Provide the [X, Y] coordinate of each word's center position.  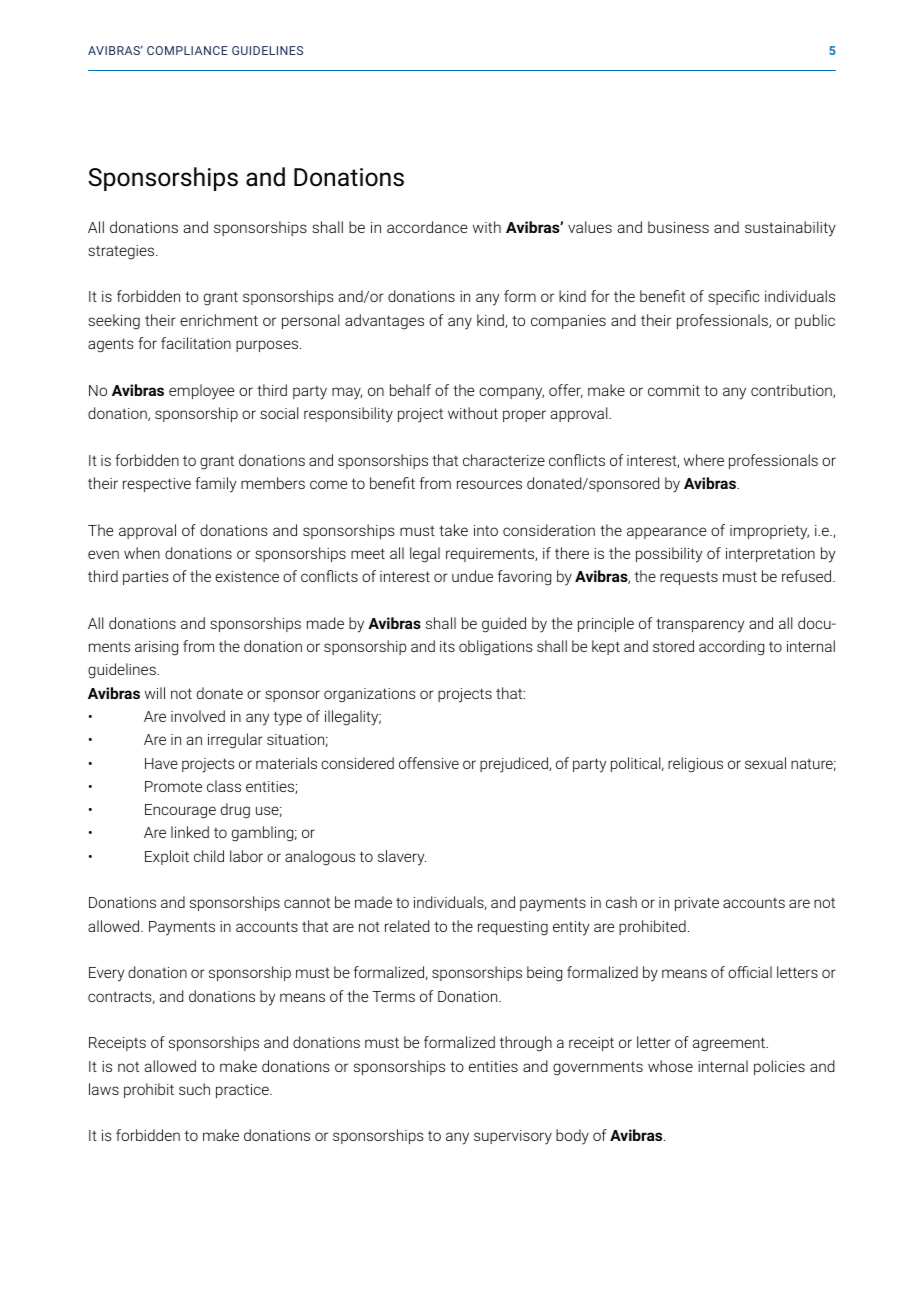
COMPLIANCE [187, 50]
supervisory [513, 1137]
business [678, 227]
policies [779, 1067]
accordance [427, 227]
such [194, 1089]
